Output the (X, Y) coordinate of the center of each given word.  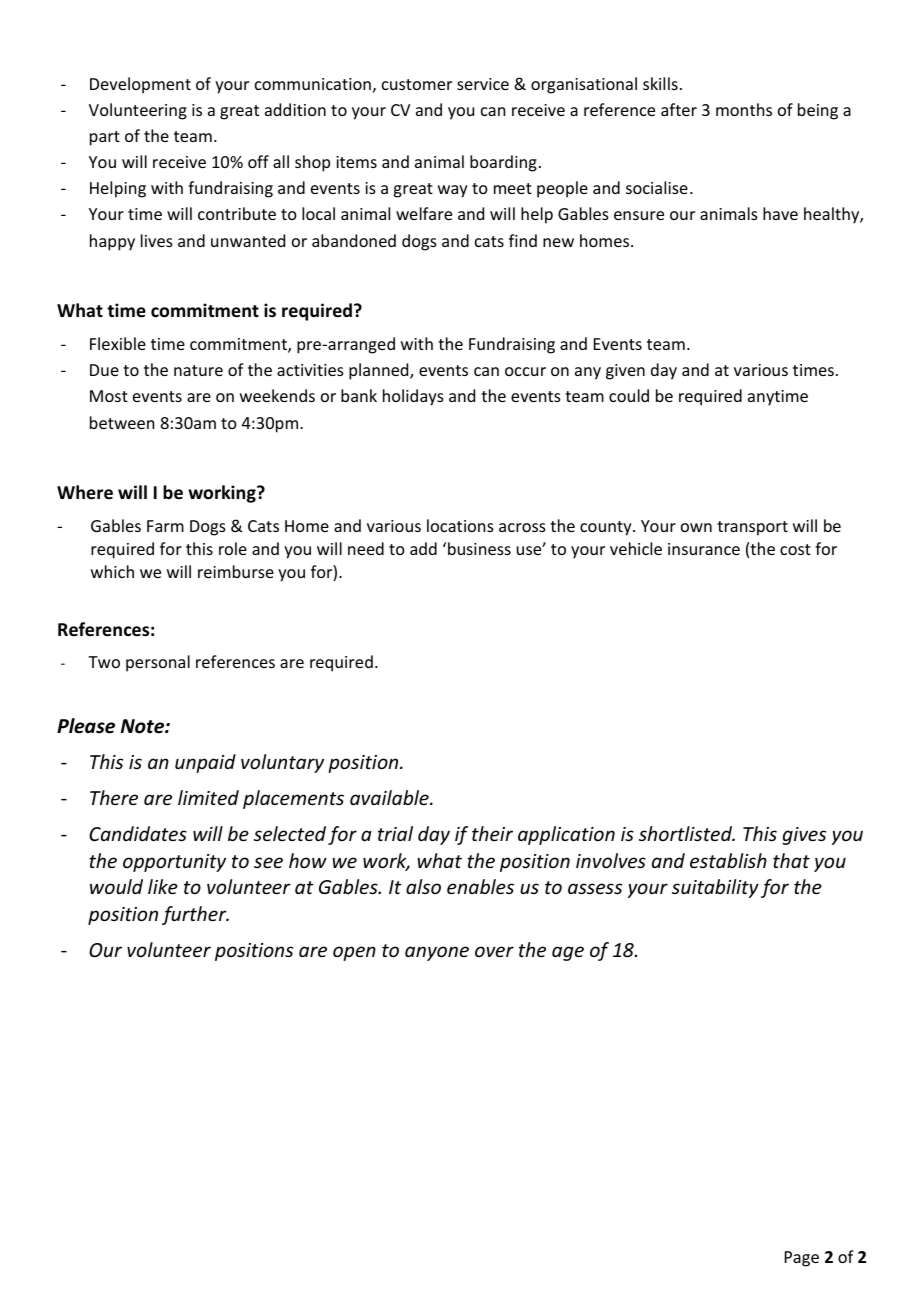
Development (140, 85)
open (354, 953)
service (483, 84)
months (744, 109)
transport (752, 528)
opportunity (174, 863)
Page (802, 1259)
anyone (437, 953)
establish (728, 860)
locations (460, 525)
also (423, 886)
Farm (165, 526)
